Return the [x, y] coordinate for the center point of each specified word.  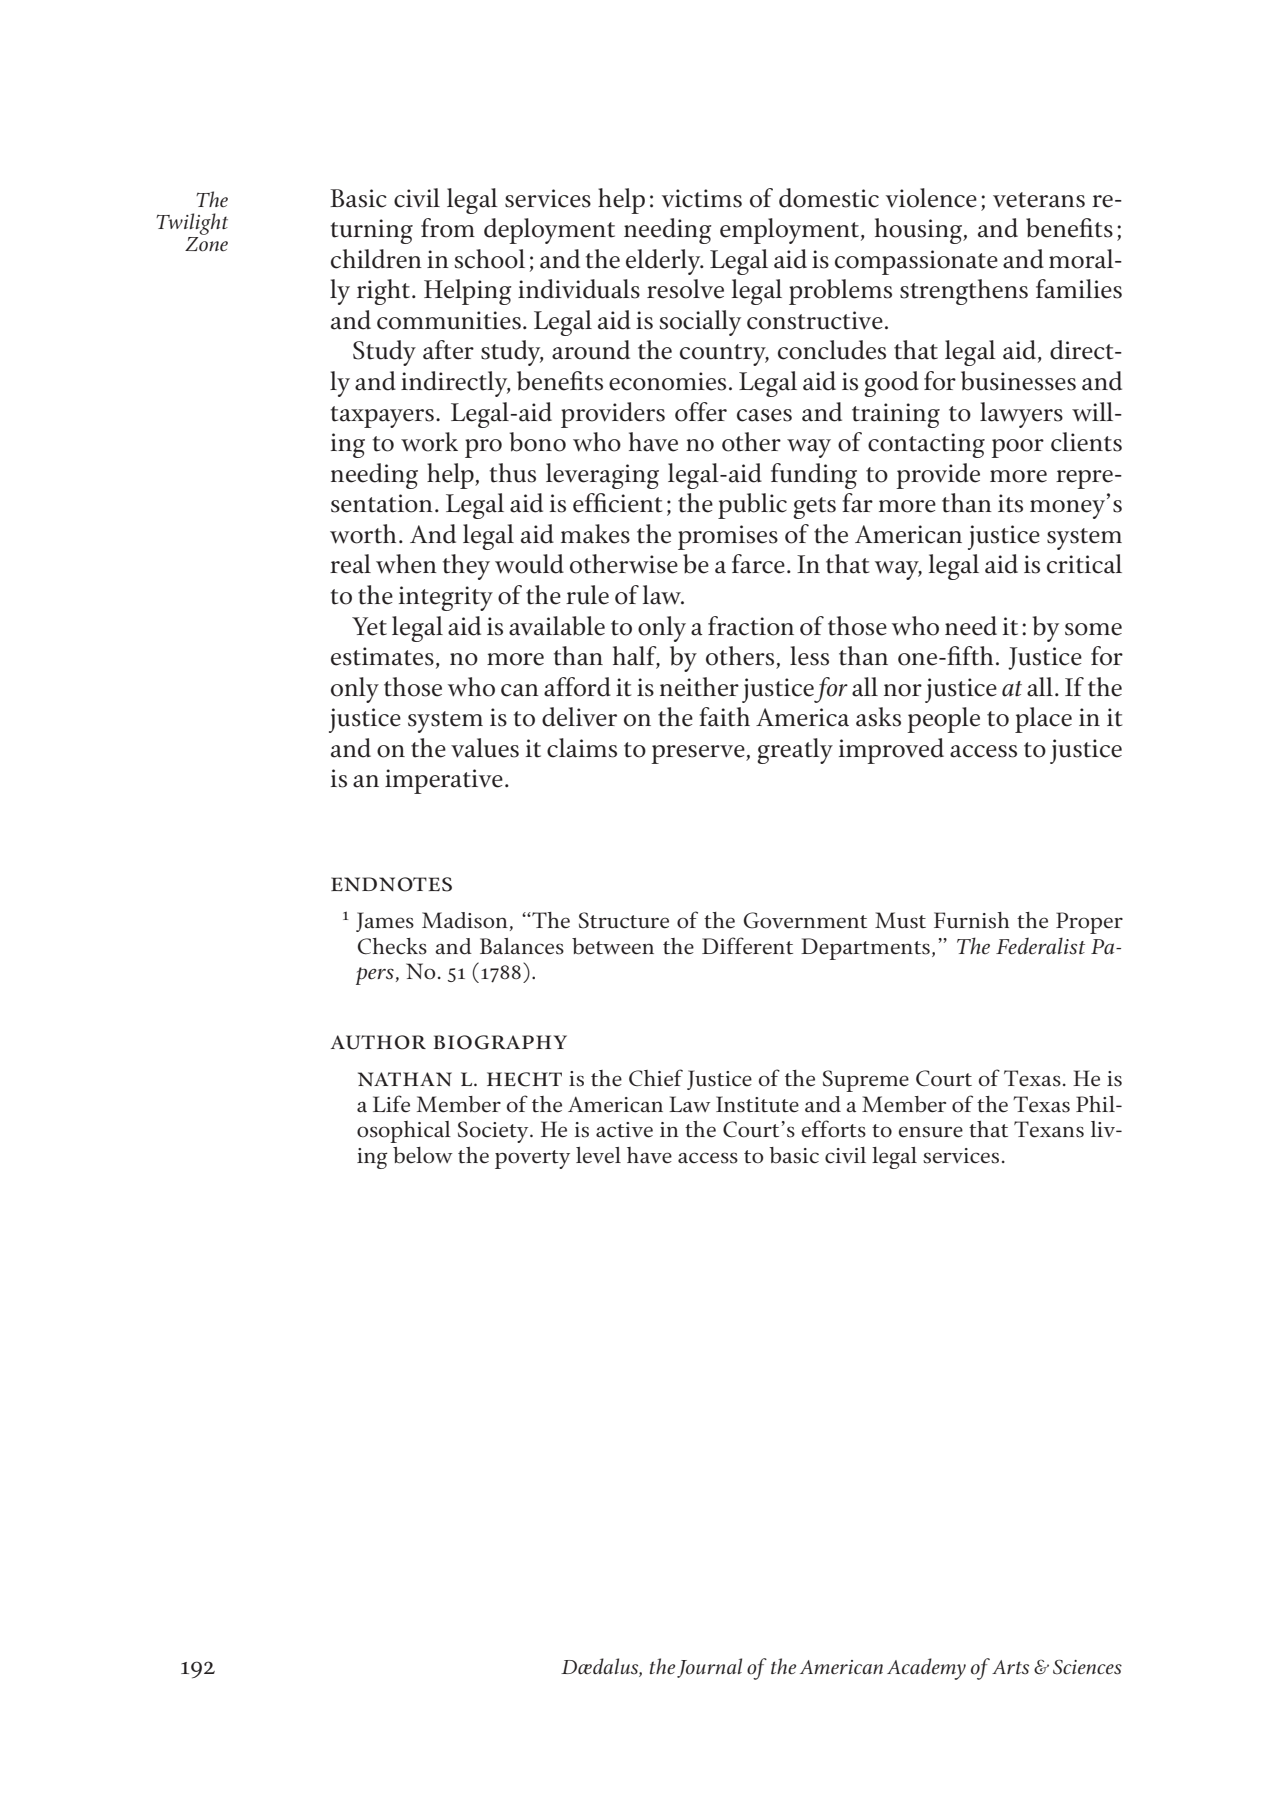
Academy [926, 1669]
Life [391, 1104]
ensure [931, 1132]
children [376, 259]
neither [699, 687]
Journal [709, 1668]
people [943, 720]
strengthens [964, 292]
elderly [664, 262]
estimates [382, 656]
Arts [1010, 1667]
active [624, 1130]
